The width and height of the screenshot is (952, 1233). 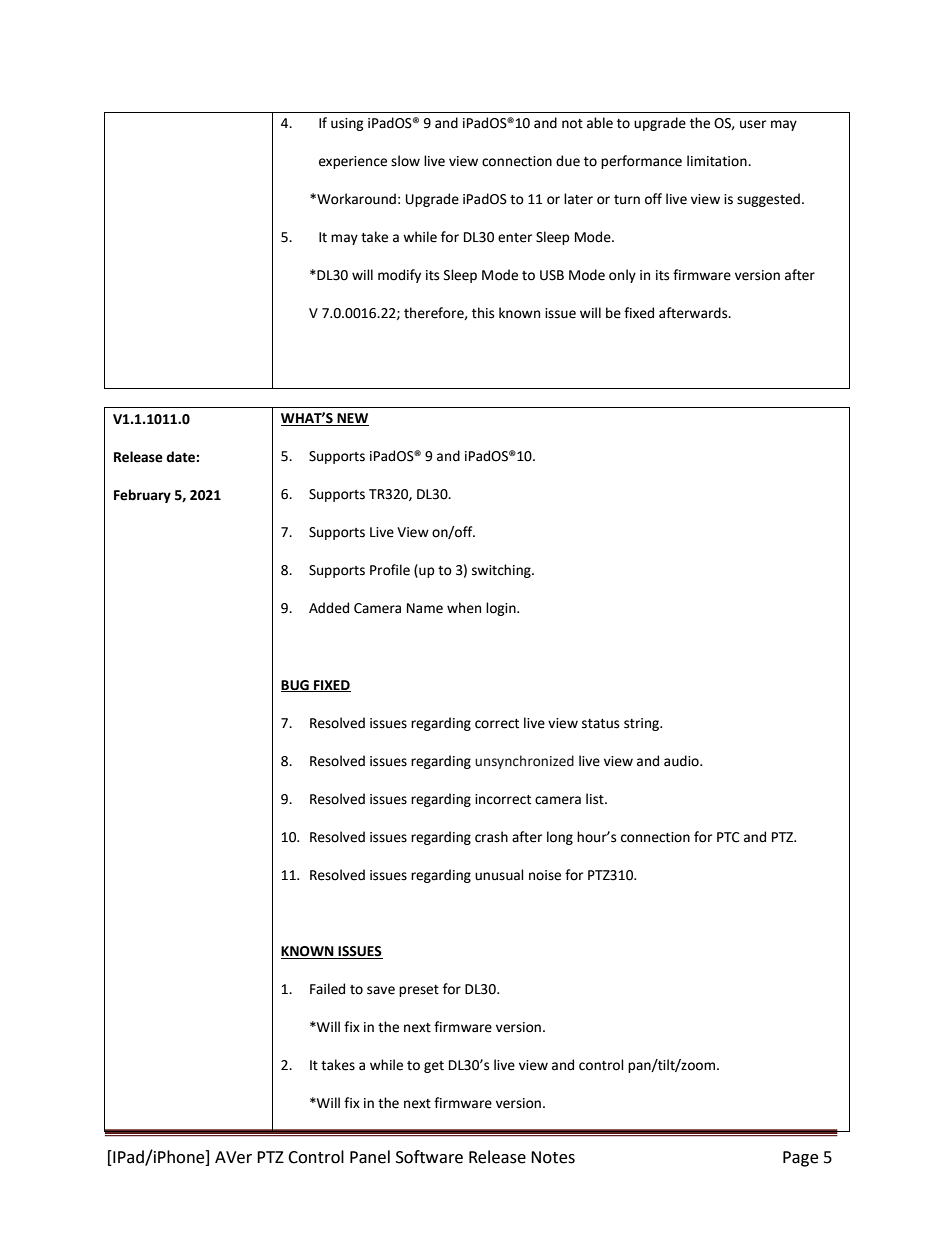 I want to click on Software, so click(x=429, y=1157).
